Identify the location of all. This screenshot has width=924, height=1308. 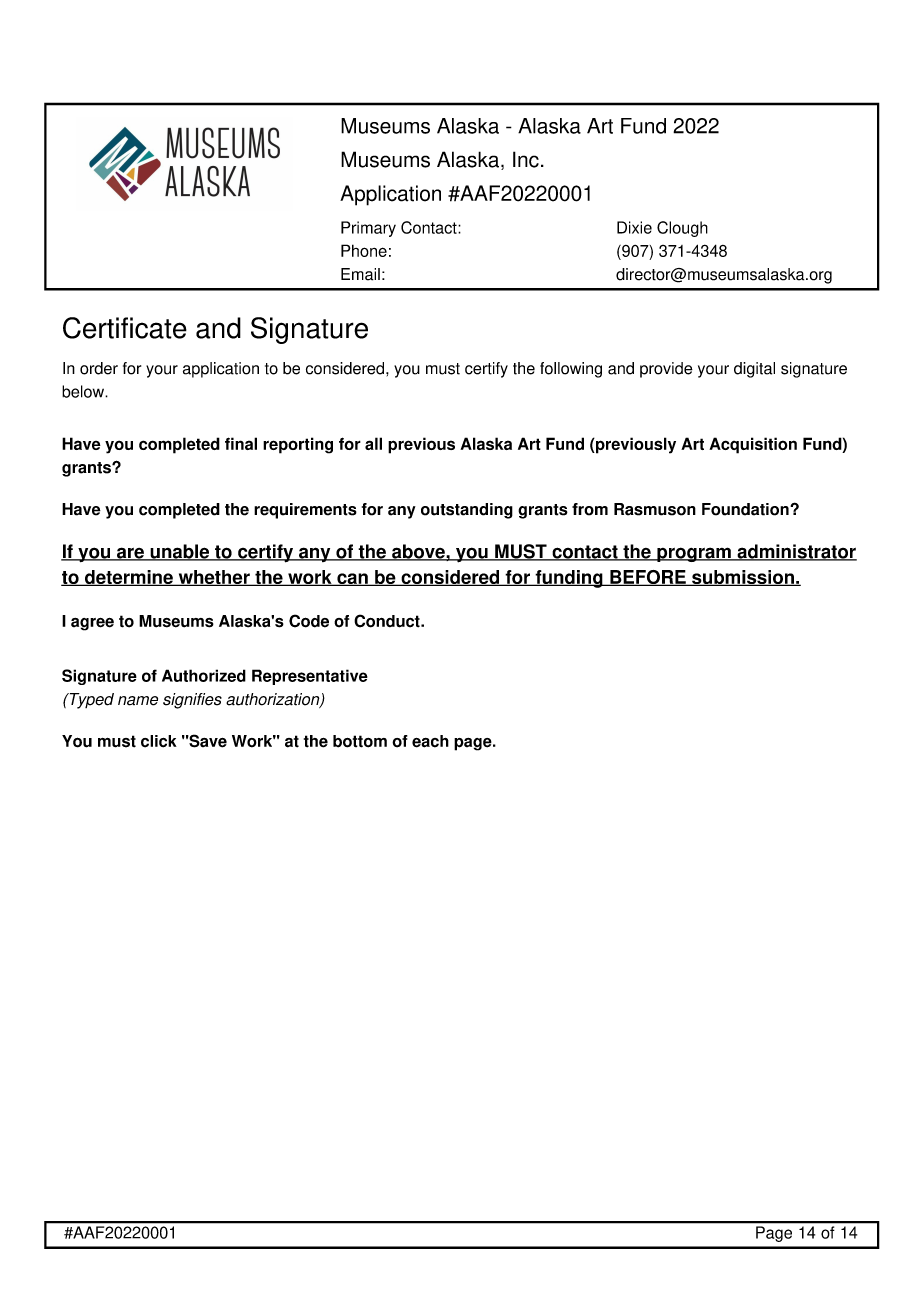
(373, 443).
